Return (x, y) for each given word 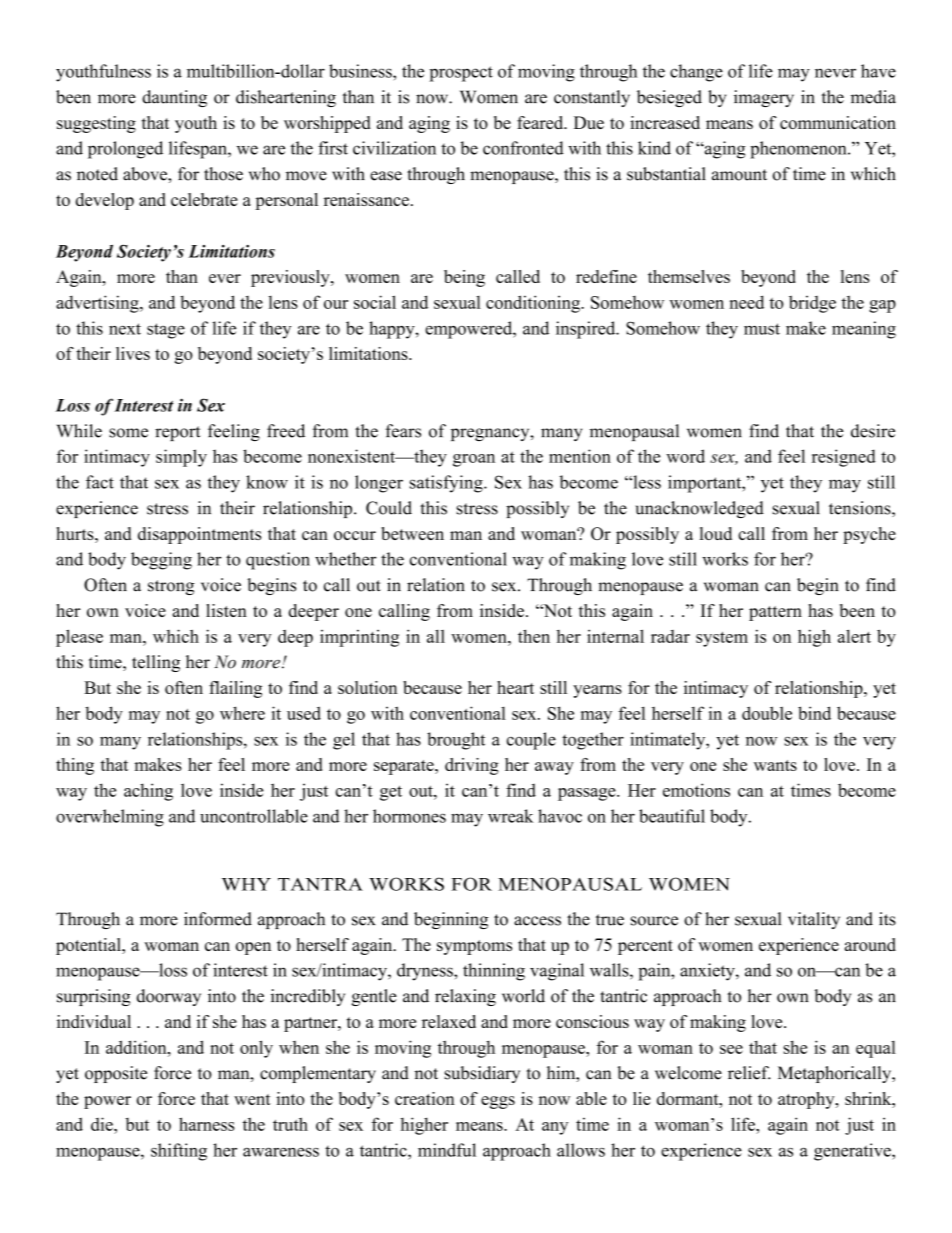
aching (148, 792)
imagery (764, 98)
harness (207, 1124)
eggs (498, 1102)
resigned (844, 458)
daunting (174, 98)
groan (474, 460)
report (178, 433)
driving (472, 766)
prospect (461, 74)
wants (775, 765)
